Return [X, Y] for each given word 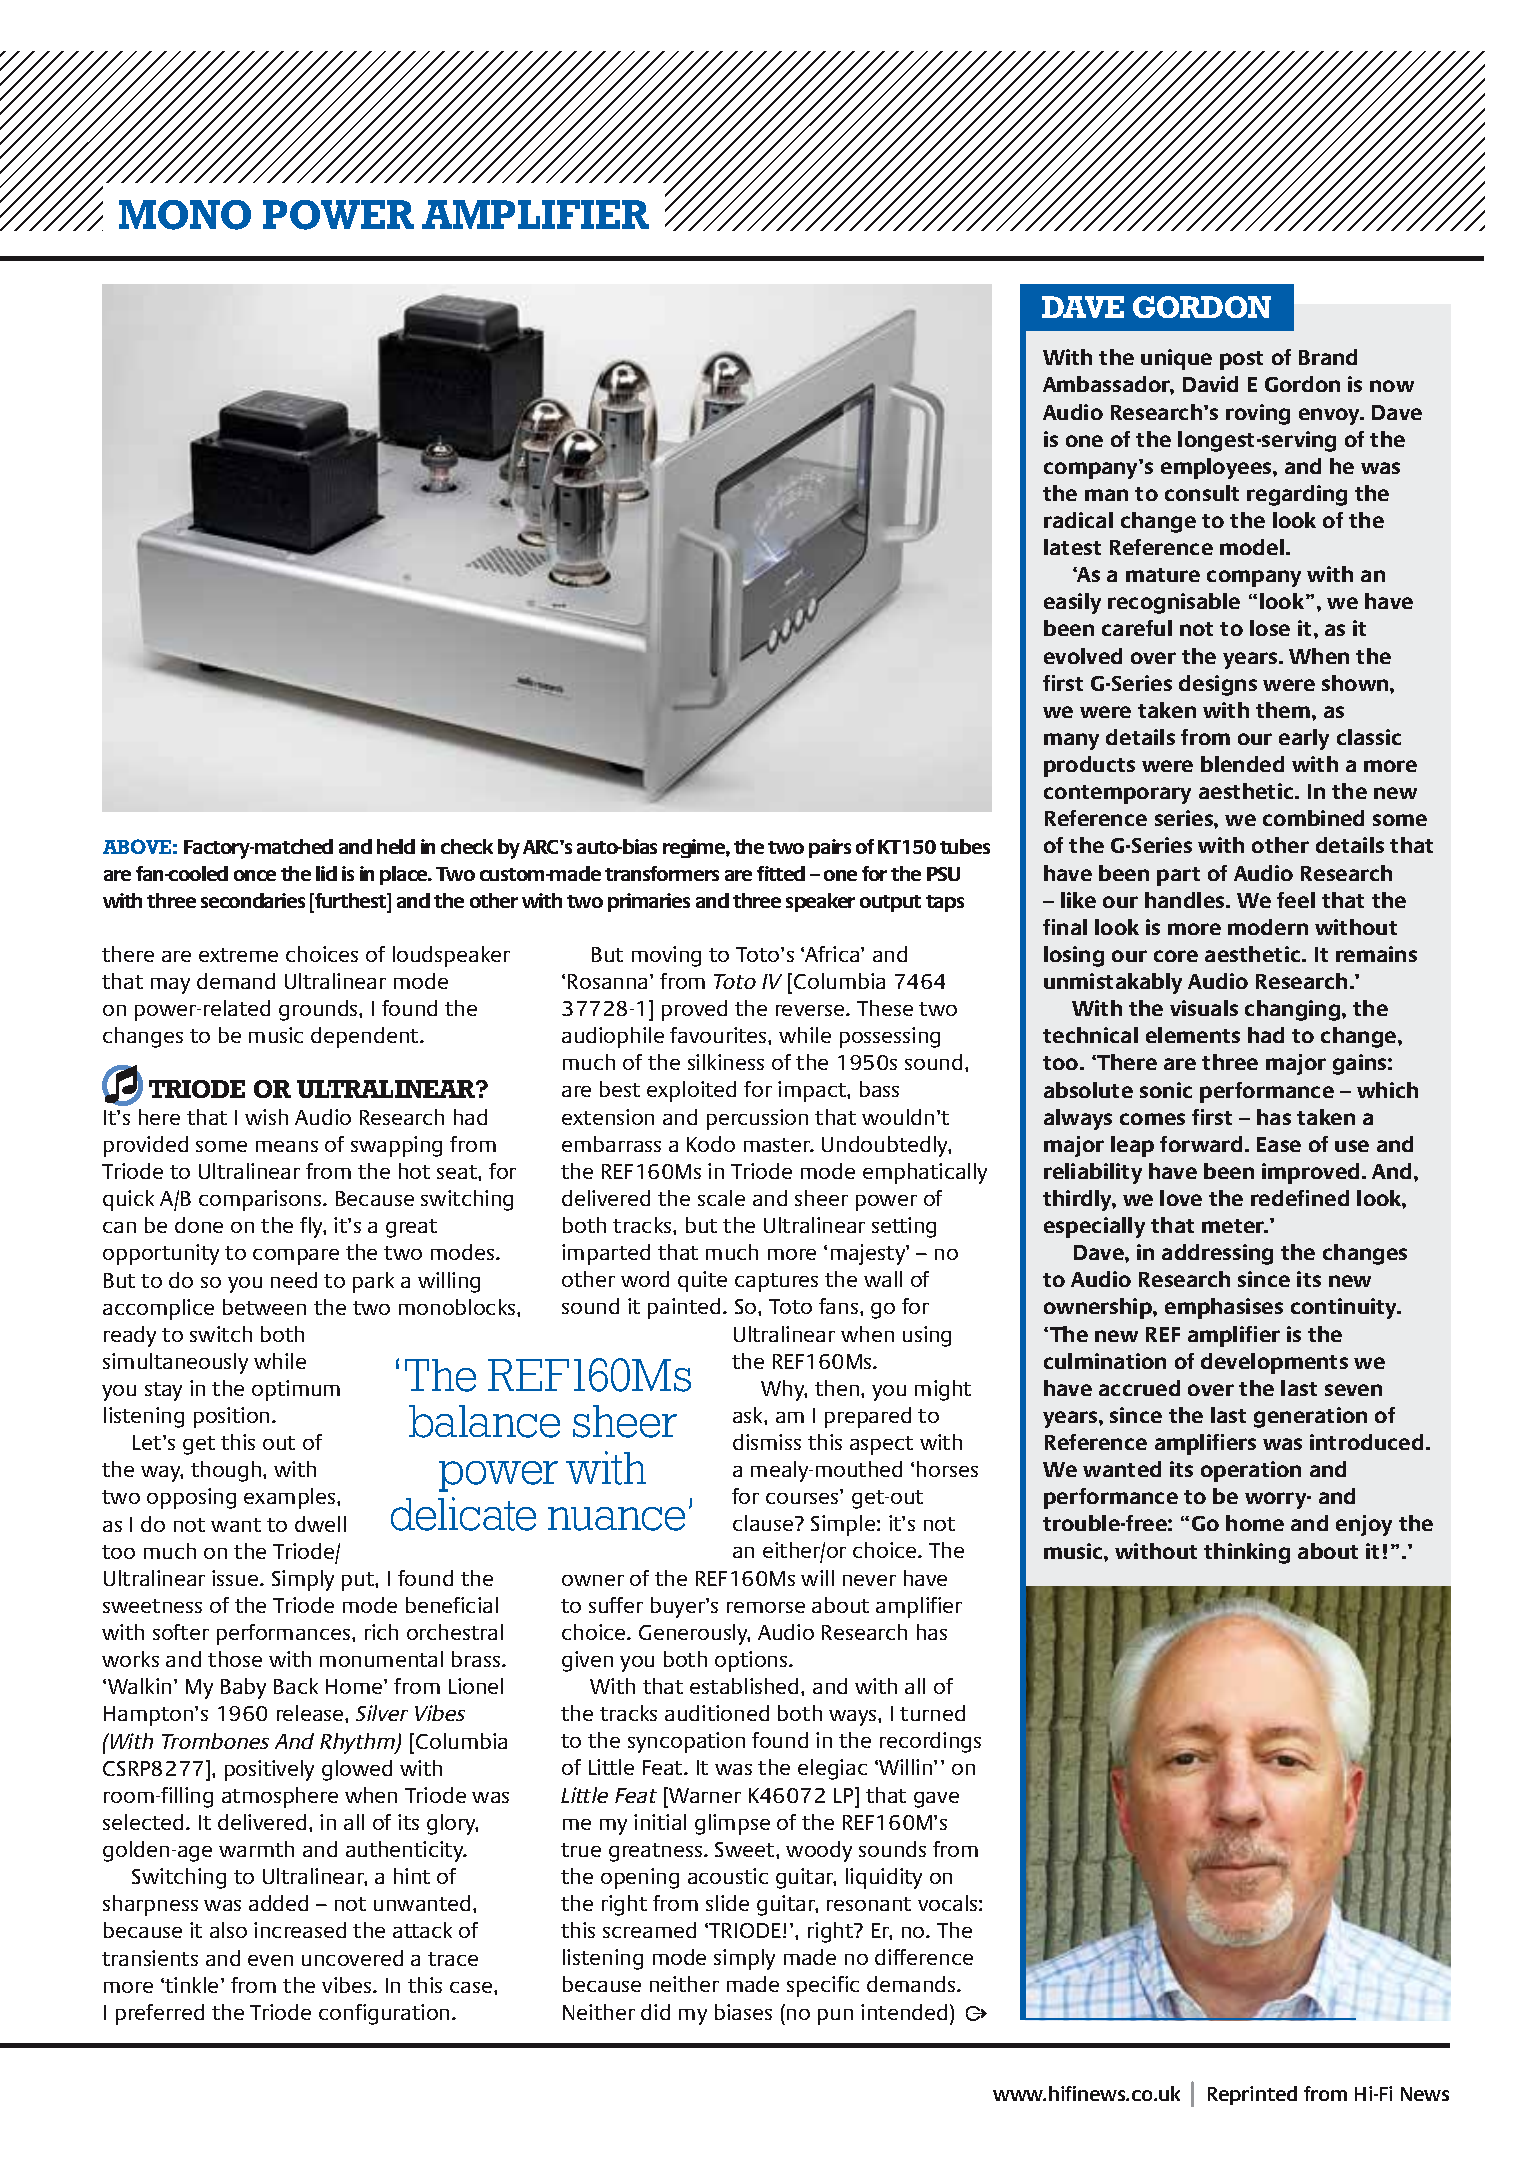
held [396, 846]
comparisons [261, 1200]
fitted [781, 873]
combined [1313, 818]
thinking [1247, 1553]
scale [721, 1198]
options [752, 1661]
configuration [384, 2014]
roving [1258, 414]
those [235, 1659]
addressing [1217, 1254]
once [255, 875]
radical [1078, 520]
